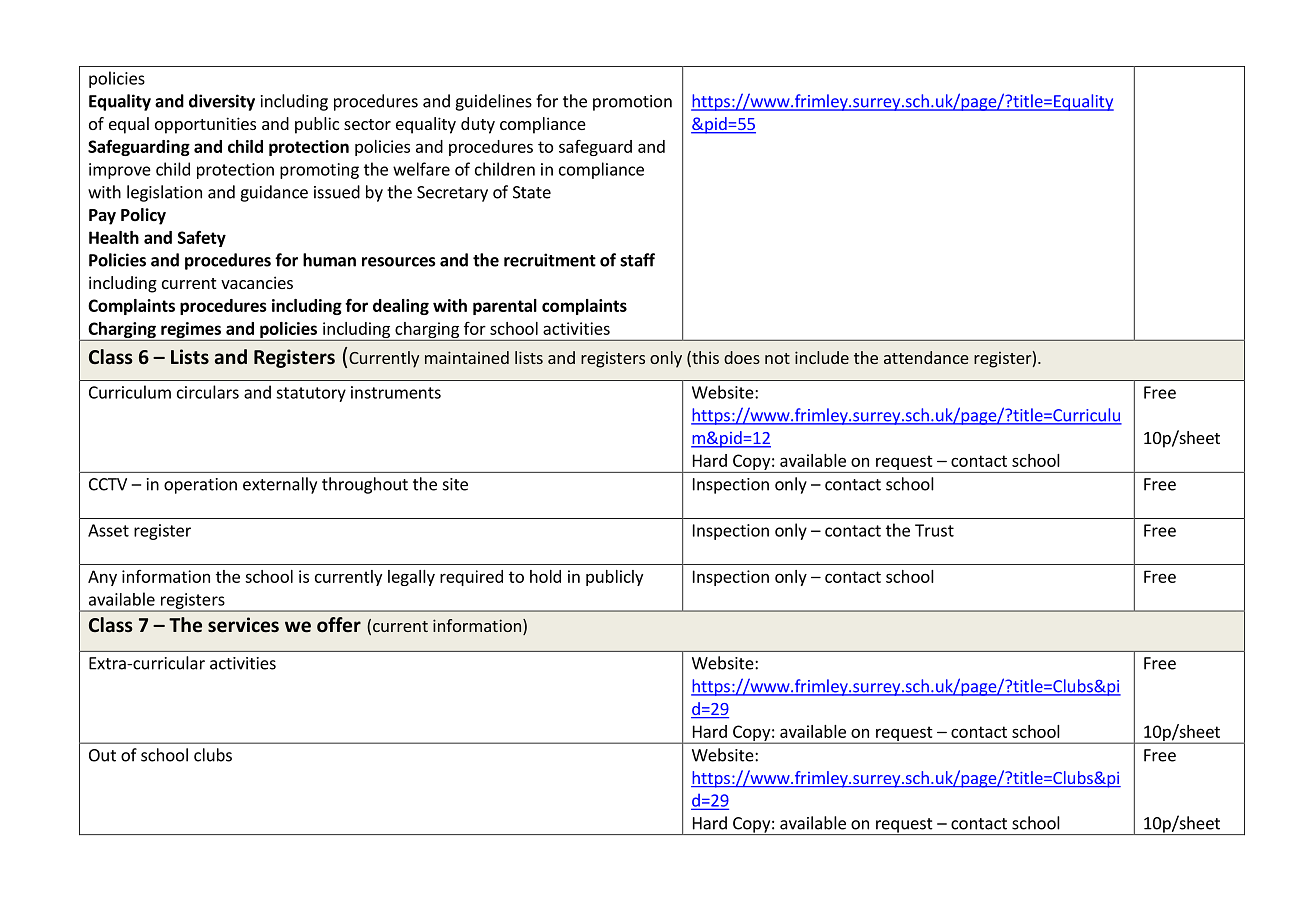 This screenshot has height=924, width=1308. I want to click on staff, so click(637, 260).
